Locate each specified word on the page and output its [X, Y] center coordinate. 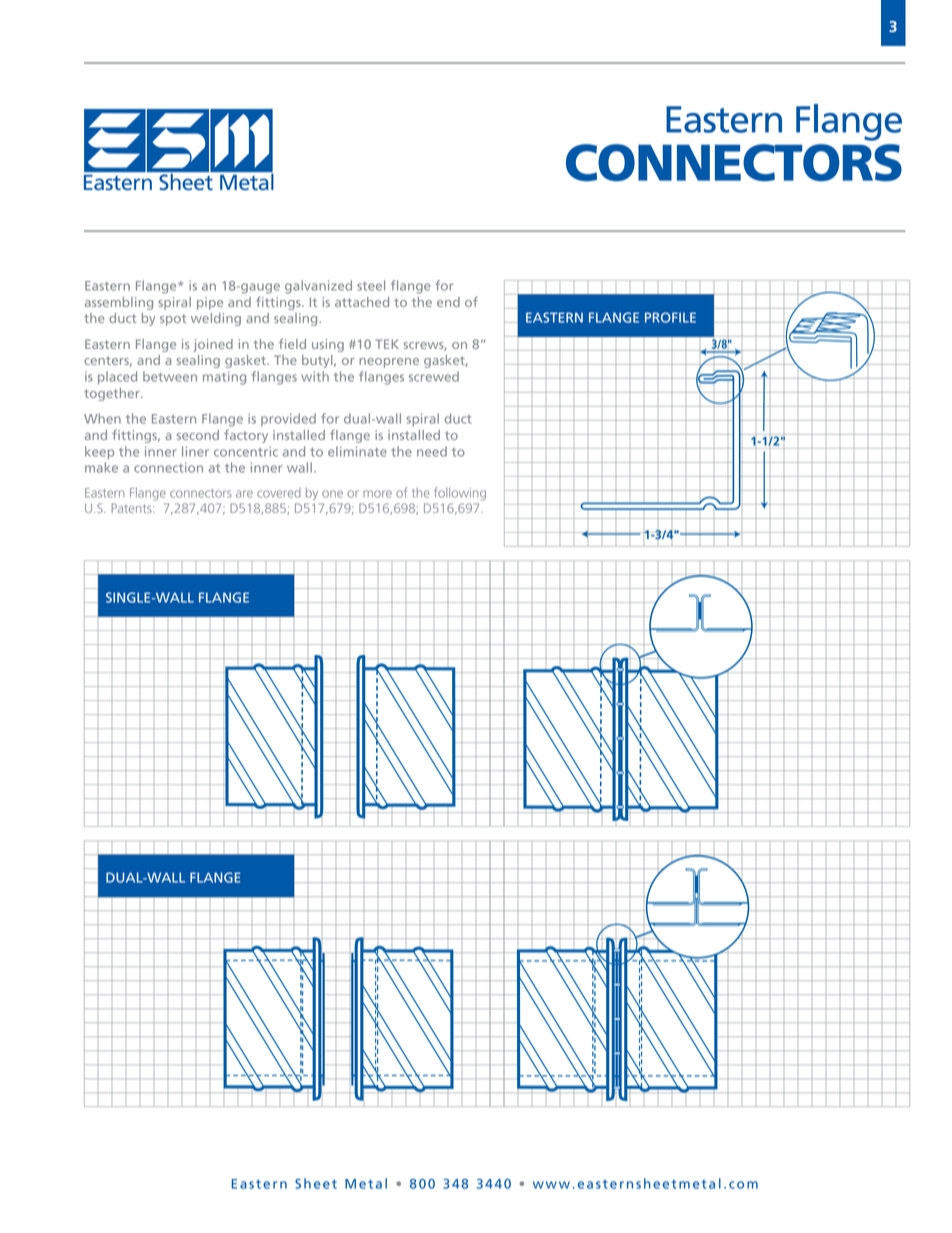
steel [371, 285]
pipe [210, 303]
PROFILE [670, 317]
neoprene [389, 363]
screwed [434, 376]
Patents [132, 508]
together [113, 394]
